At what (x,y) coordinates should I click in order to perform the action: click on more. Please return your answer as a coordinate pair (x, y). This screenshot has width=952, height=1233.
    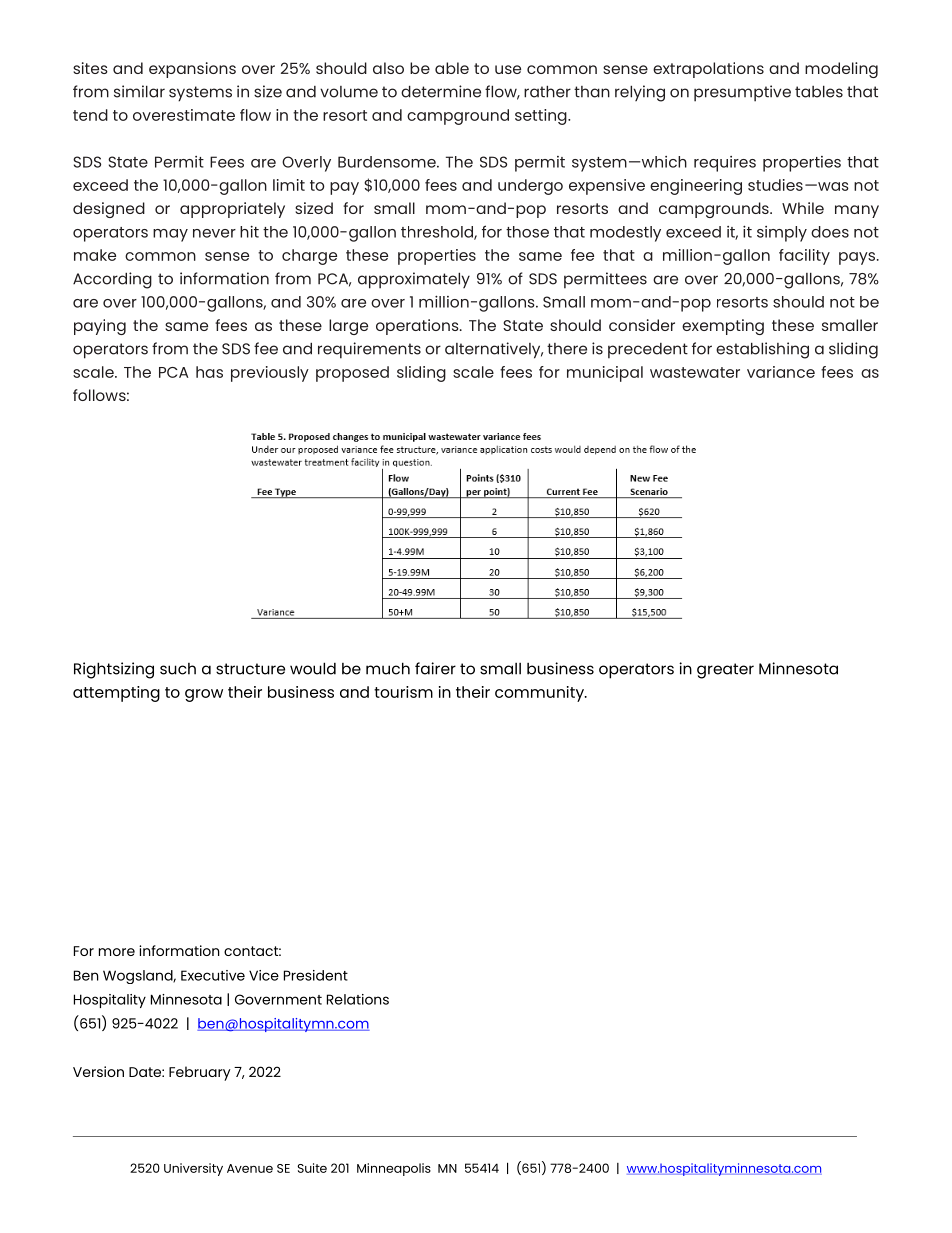
    Looking at the image, I should click on (117, 952).
